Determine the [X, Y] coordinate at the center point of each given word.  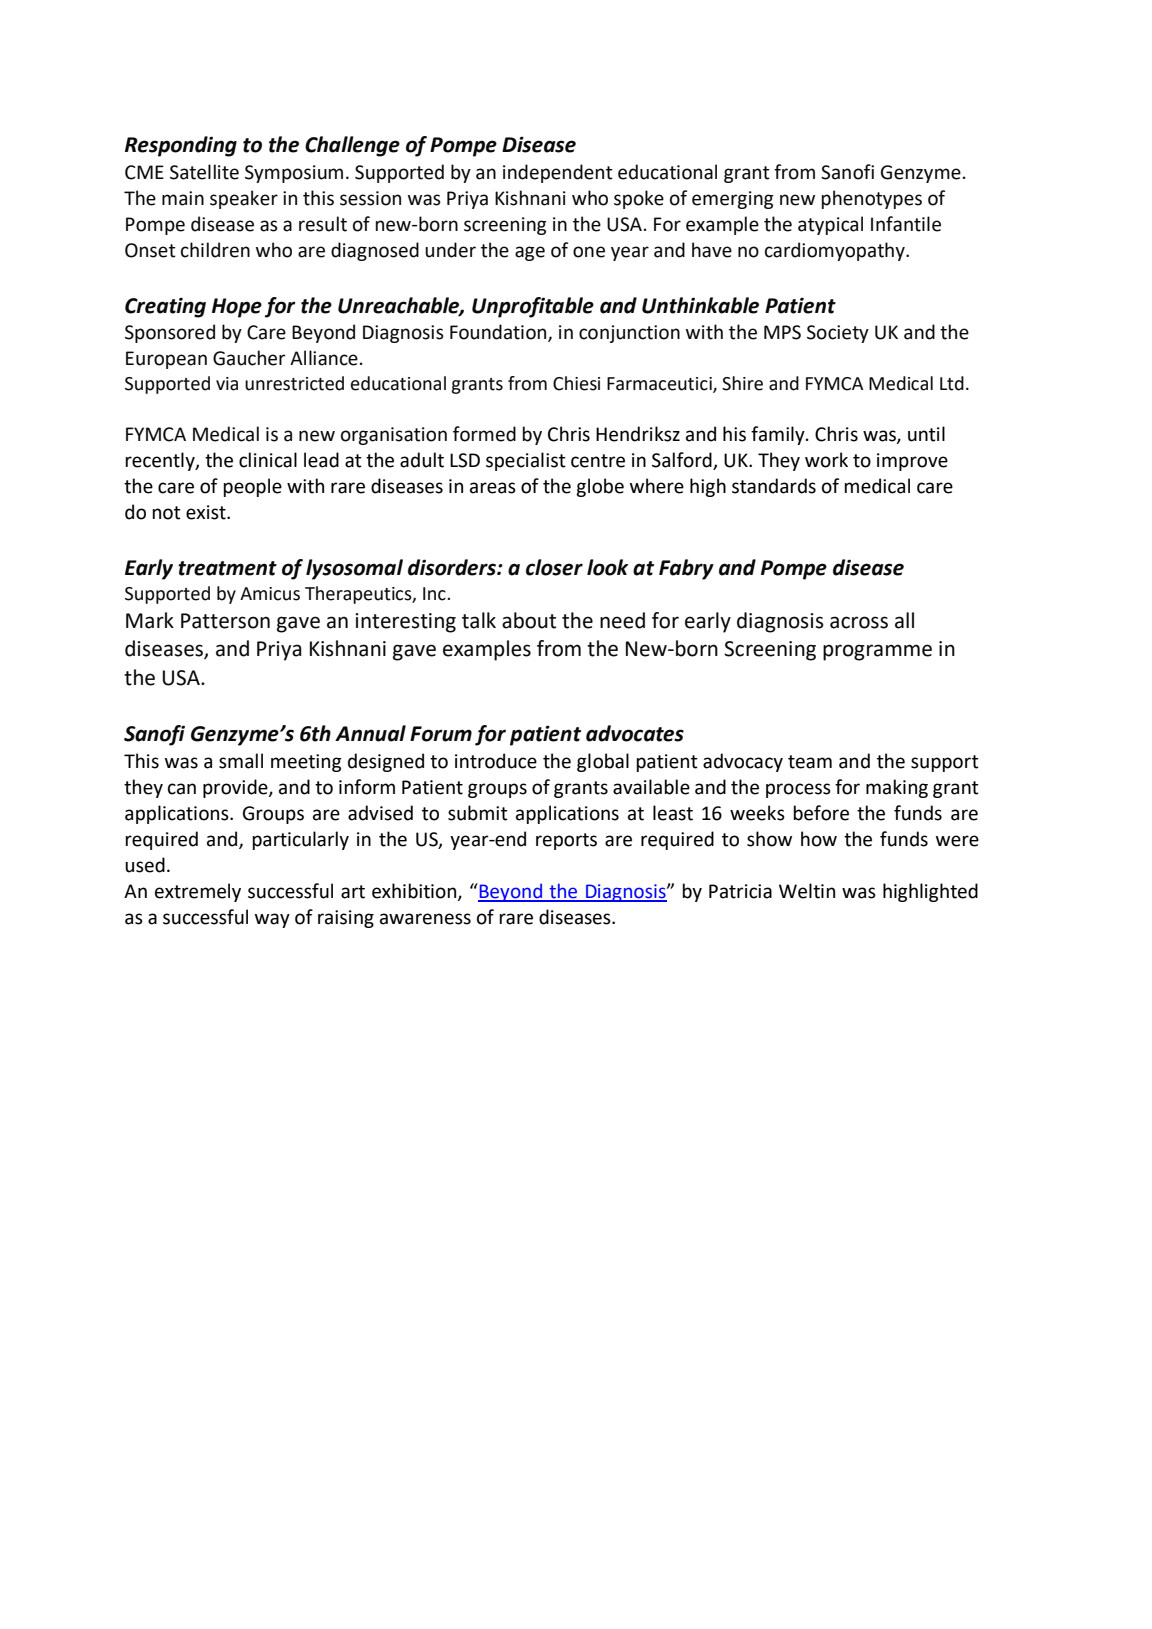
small [241, 761]
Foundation [499, 333]
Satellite [204, 172]
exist [207, 512]
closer [554, 567]
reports [566, 841]
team [810, 762]
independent [558, 173]
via [227, 384]
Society [838, 334]
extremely [198, 892]
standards [774, 486]
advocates [635, 733]
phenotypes [872, 199]
